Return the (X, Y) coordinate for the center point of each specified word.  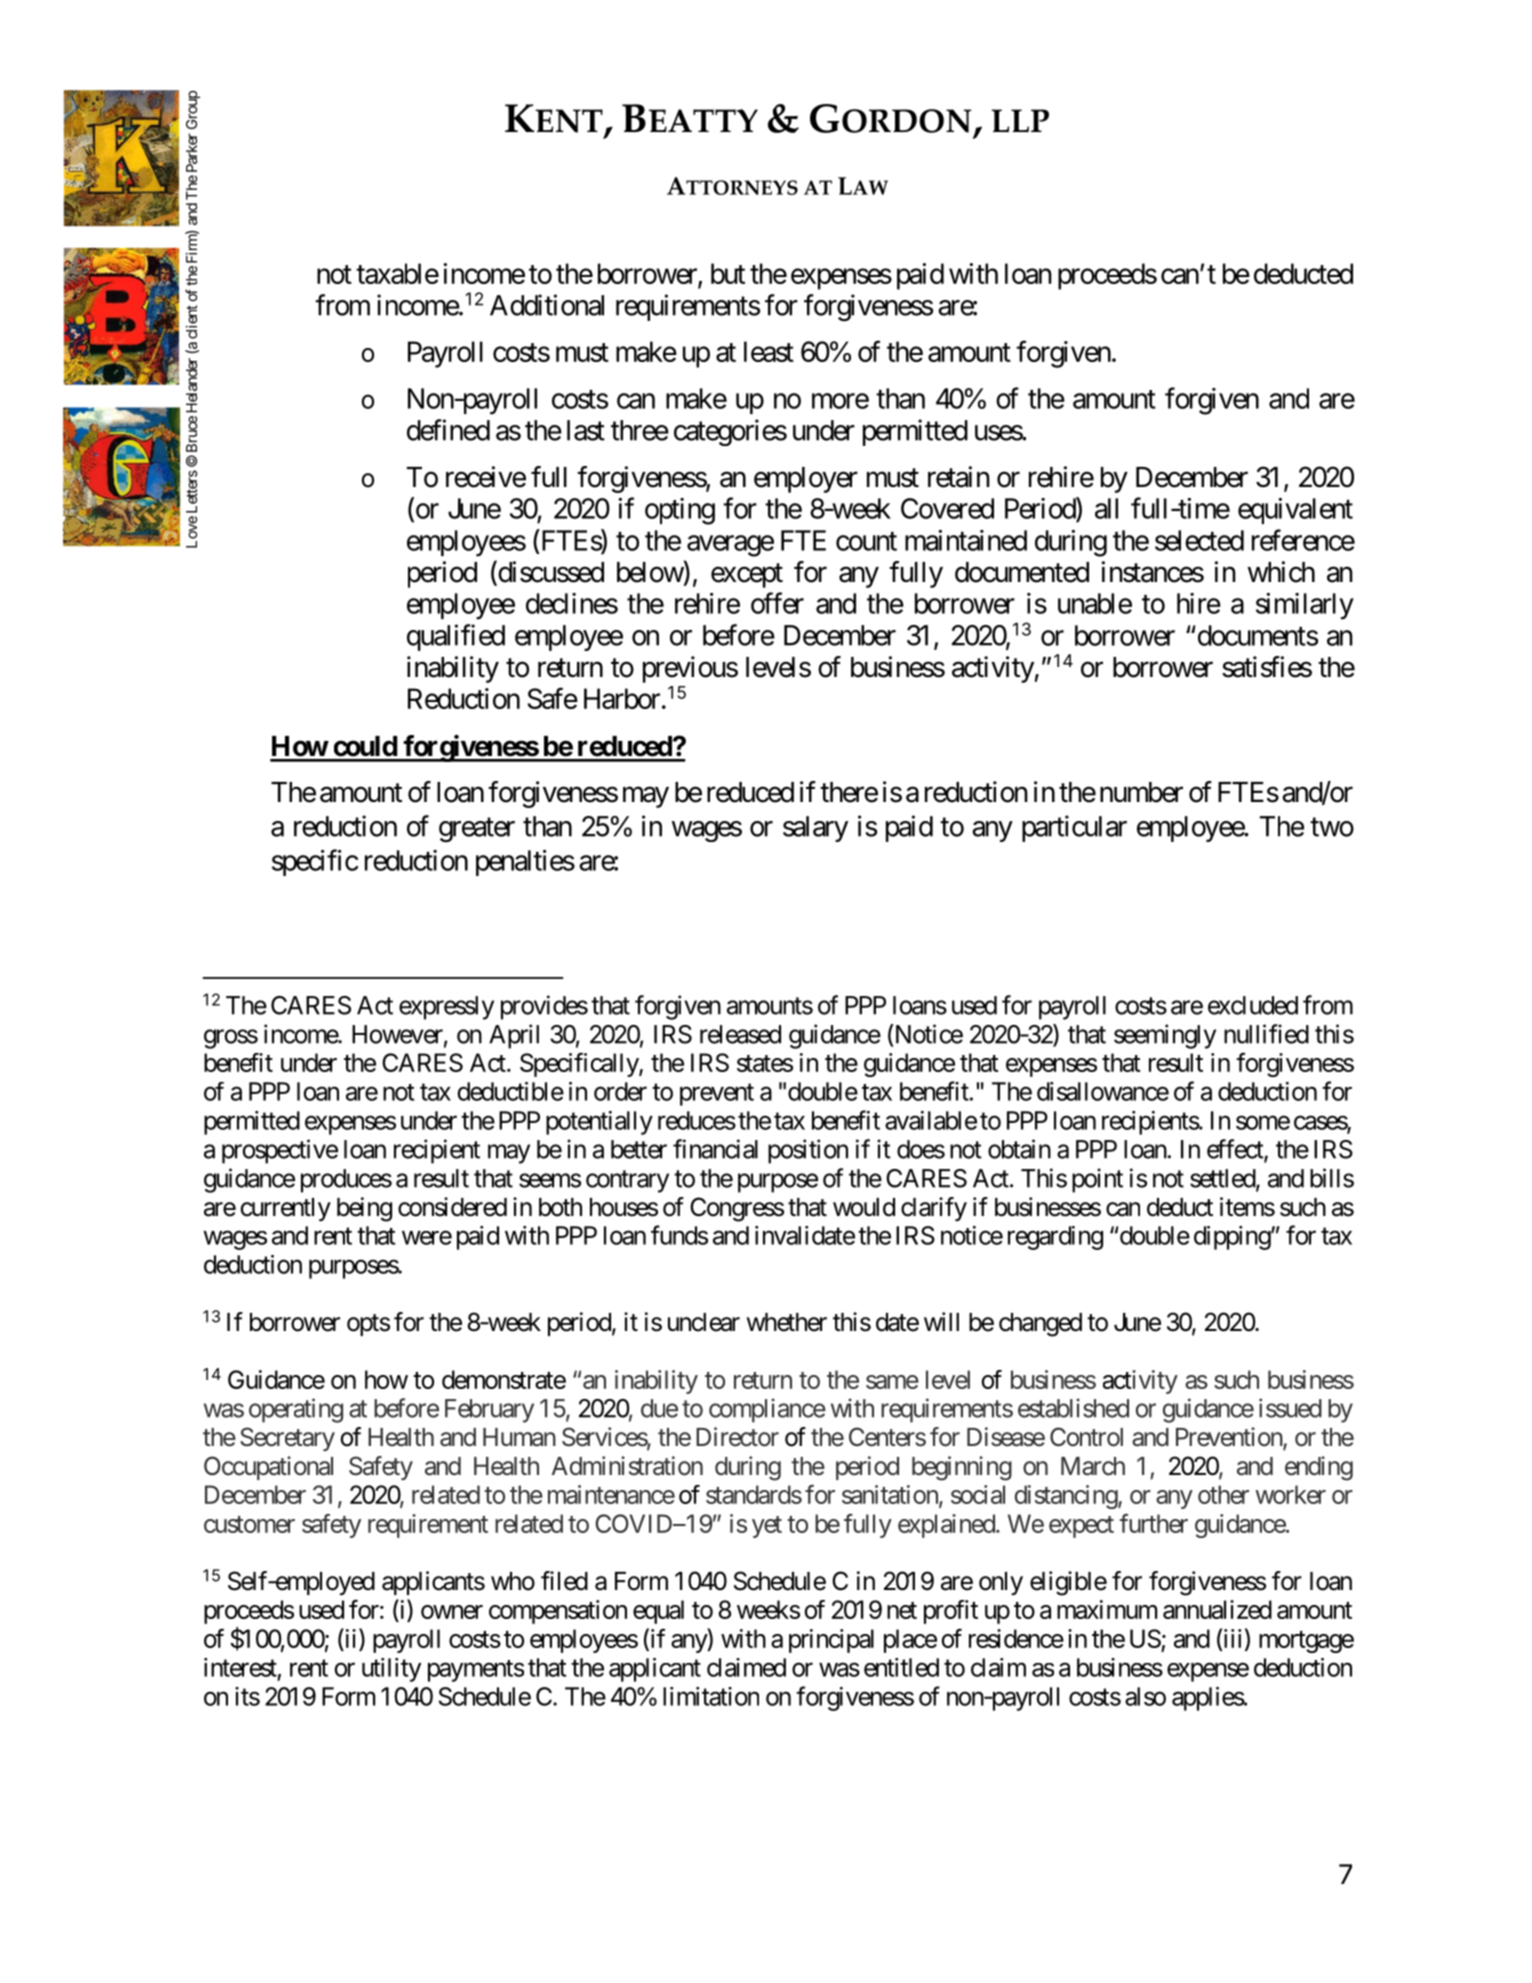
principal (831, 1641)
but (728, 273)
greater (477, 830)
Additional (547, 305)
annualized (1217, 1609)
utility (391, 1670)
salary (815, 829)
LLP (1020, 120)
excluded (1253, 1005)
